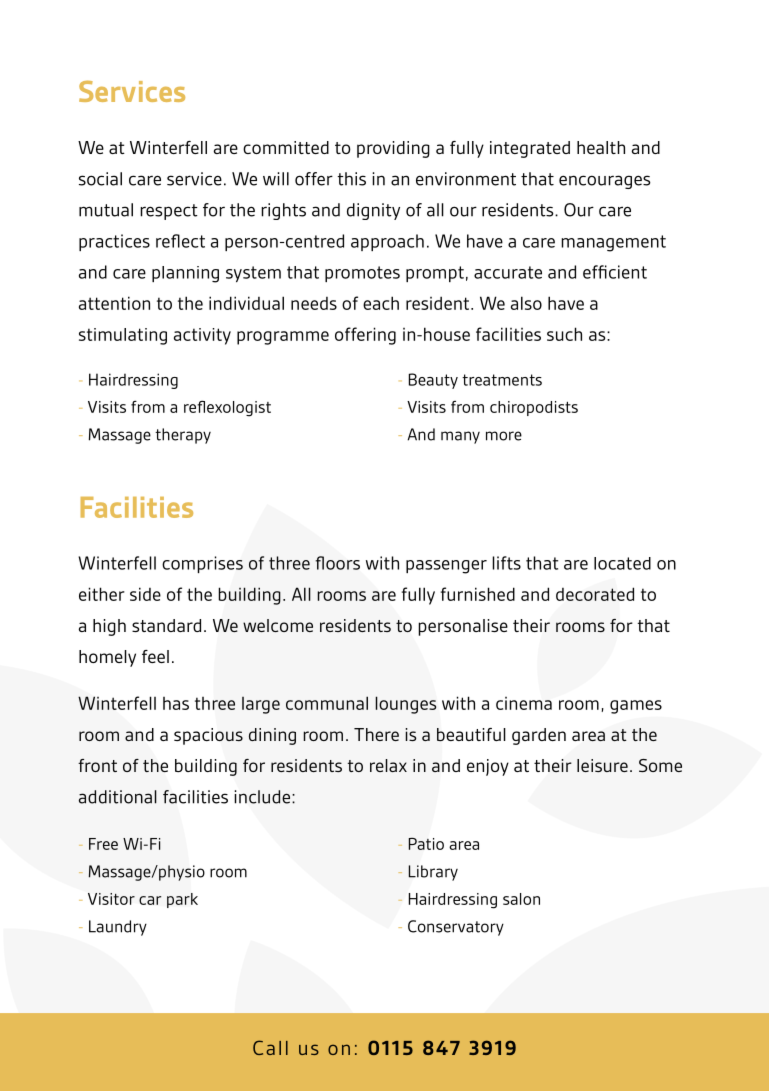  Describe the element at coordinates (605, 182) in the screenshot. I see `encourages` at that location.
